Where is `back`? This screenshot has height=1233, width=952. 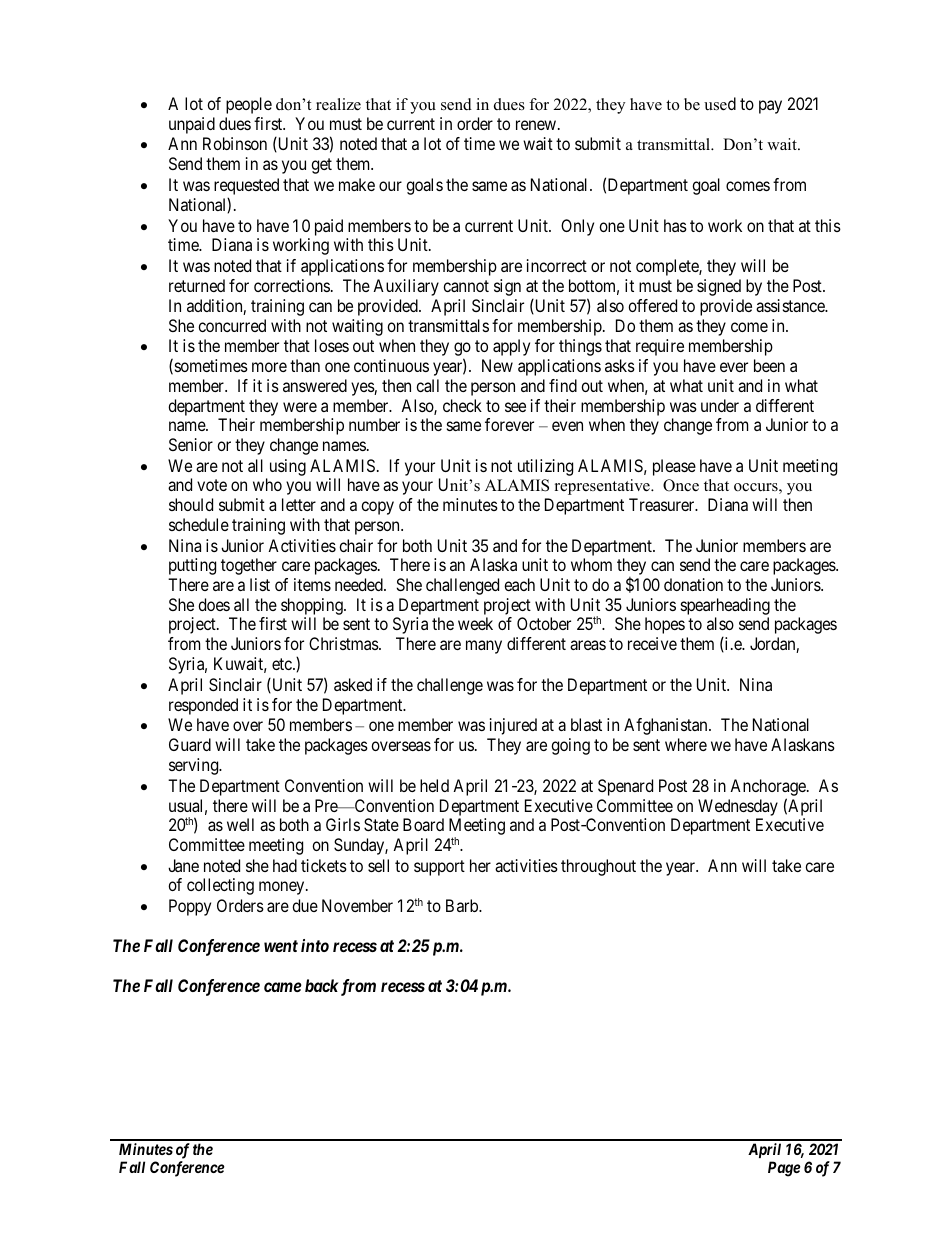
back is located at coordinates (322, 985).
